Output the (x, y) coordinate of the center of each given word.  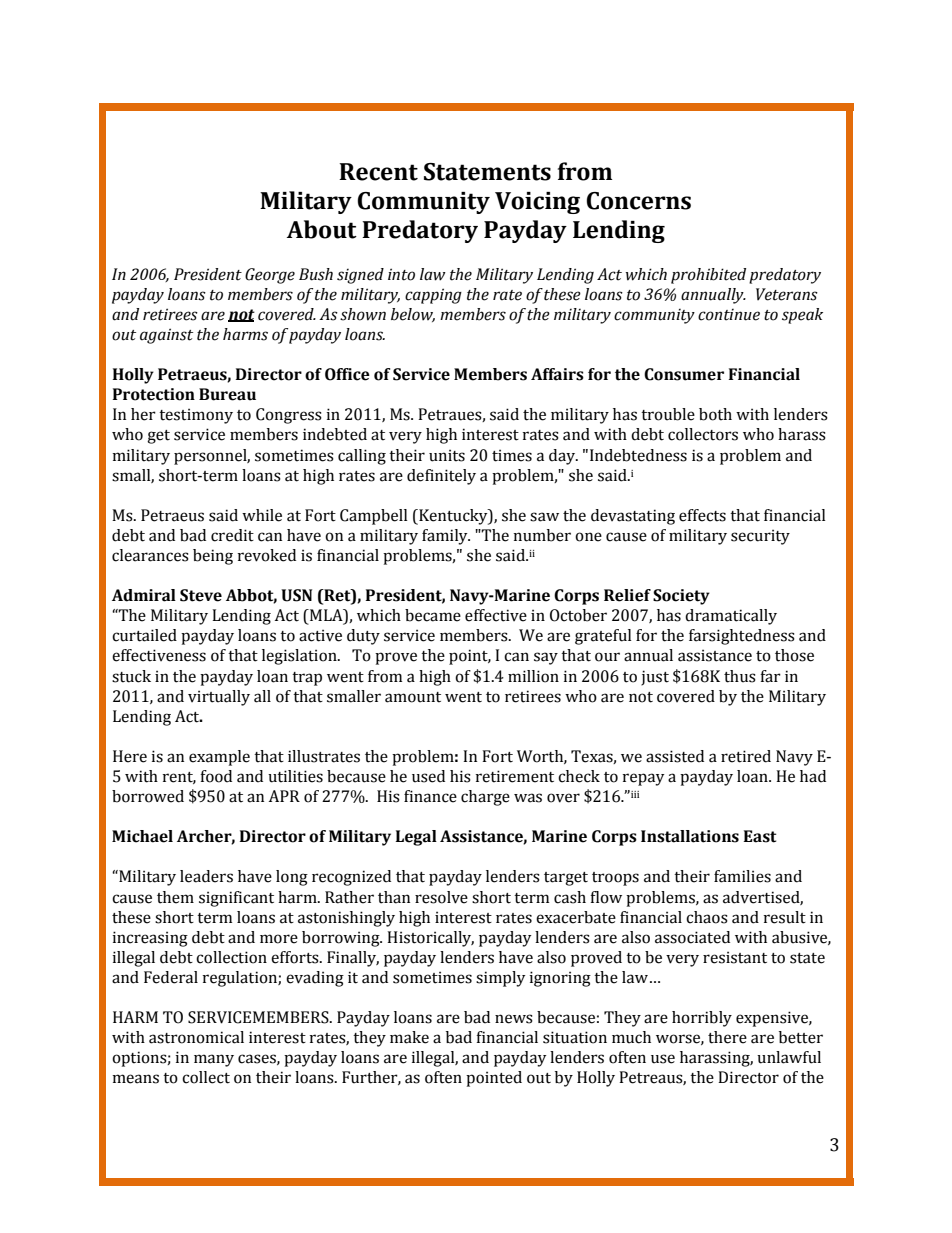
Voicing (537, 203)
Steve (201, 595)
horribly (702, 1019)
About (322, 229)
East (760, 836)
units (447, 455)
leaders (206, 876)
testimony (196, 416)
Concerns (638, 201)
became (433, 615)
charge (485, 798)
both (715, 414)
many (214, 1060)
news (514, 1019)
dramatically (731, 617)
